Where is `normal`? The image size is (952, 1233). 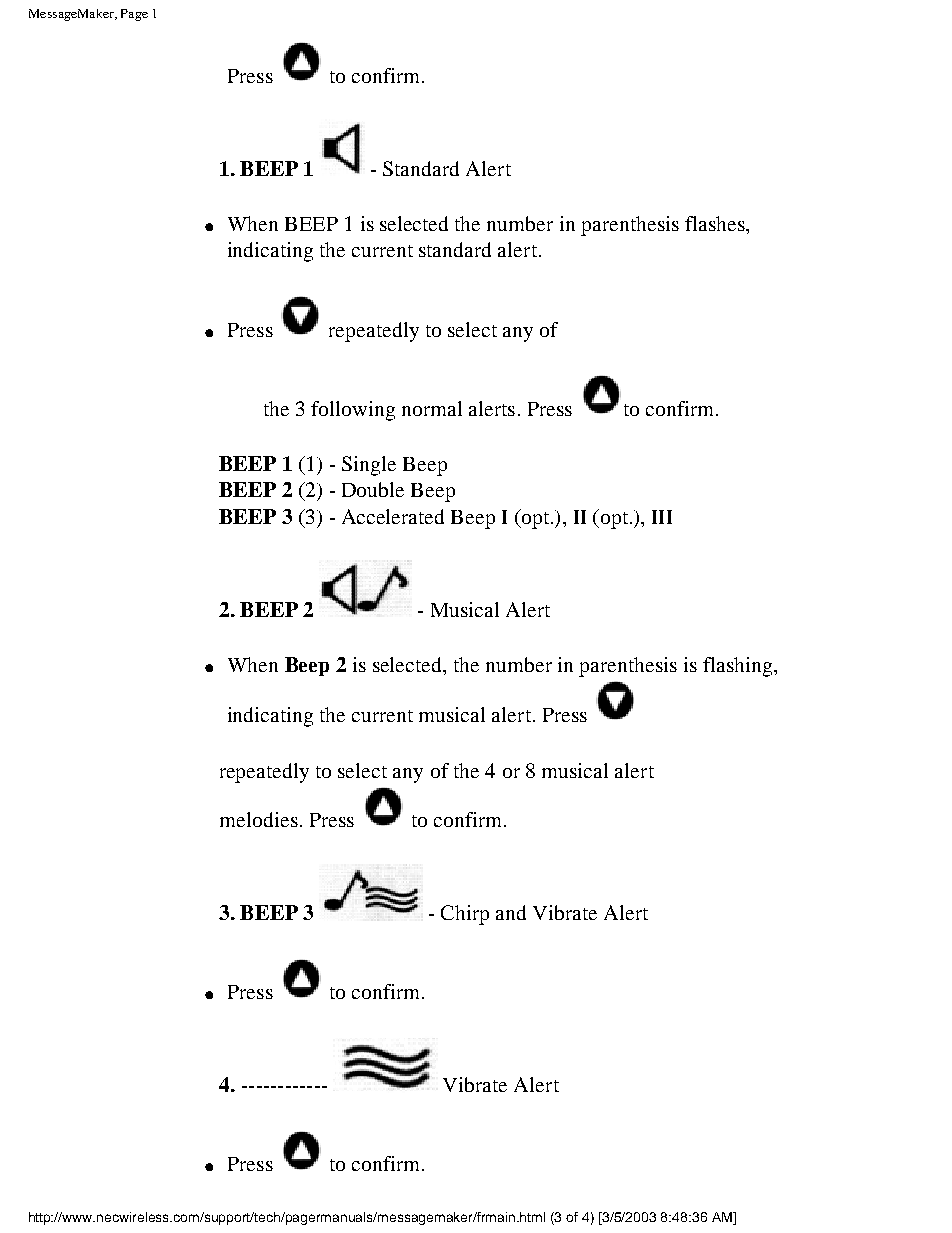 normal is located at coordinates (432, 408).
